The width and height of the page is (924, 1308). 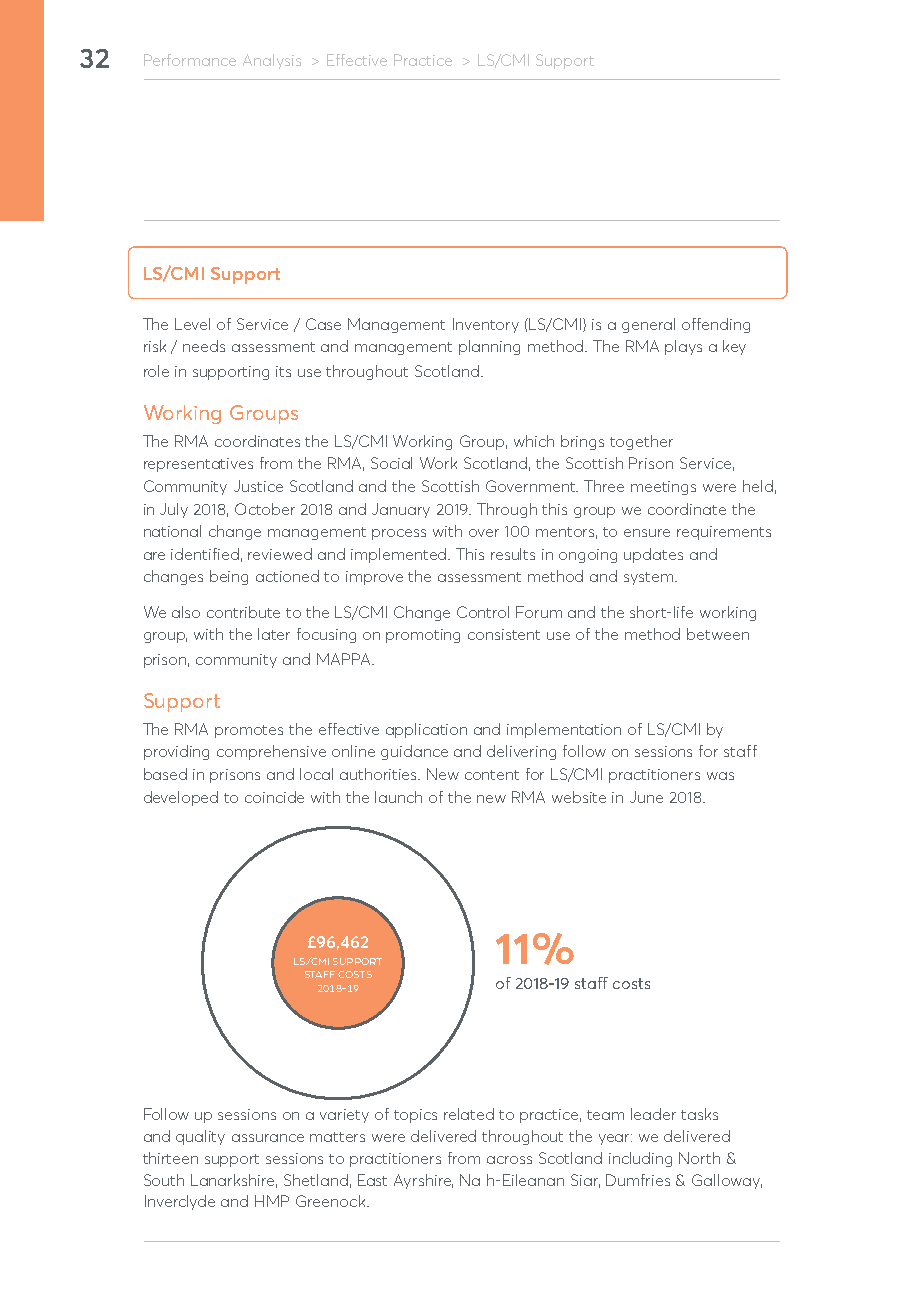 What do you see at coordinates (272, 61) in the page?
I see `Analysis` at bounding box center [272, 61].
